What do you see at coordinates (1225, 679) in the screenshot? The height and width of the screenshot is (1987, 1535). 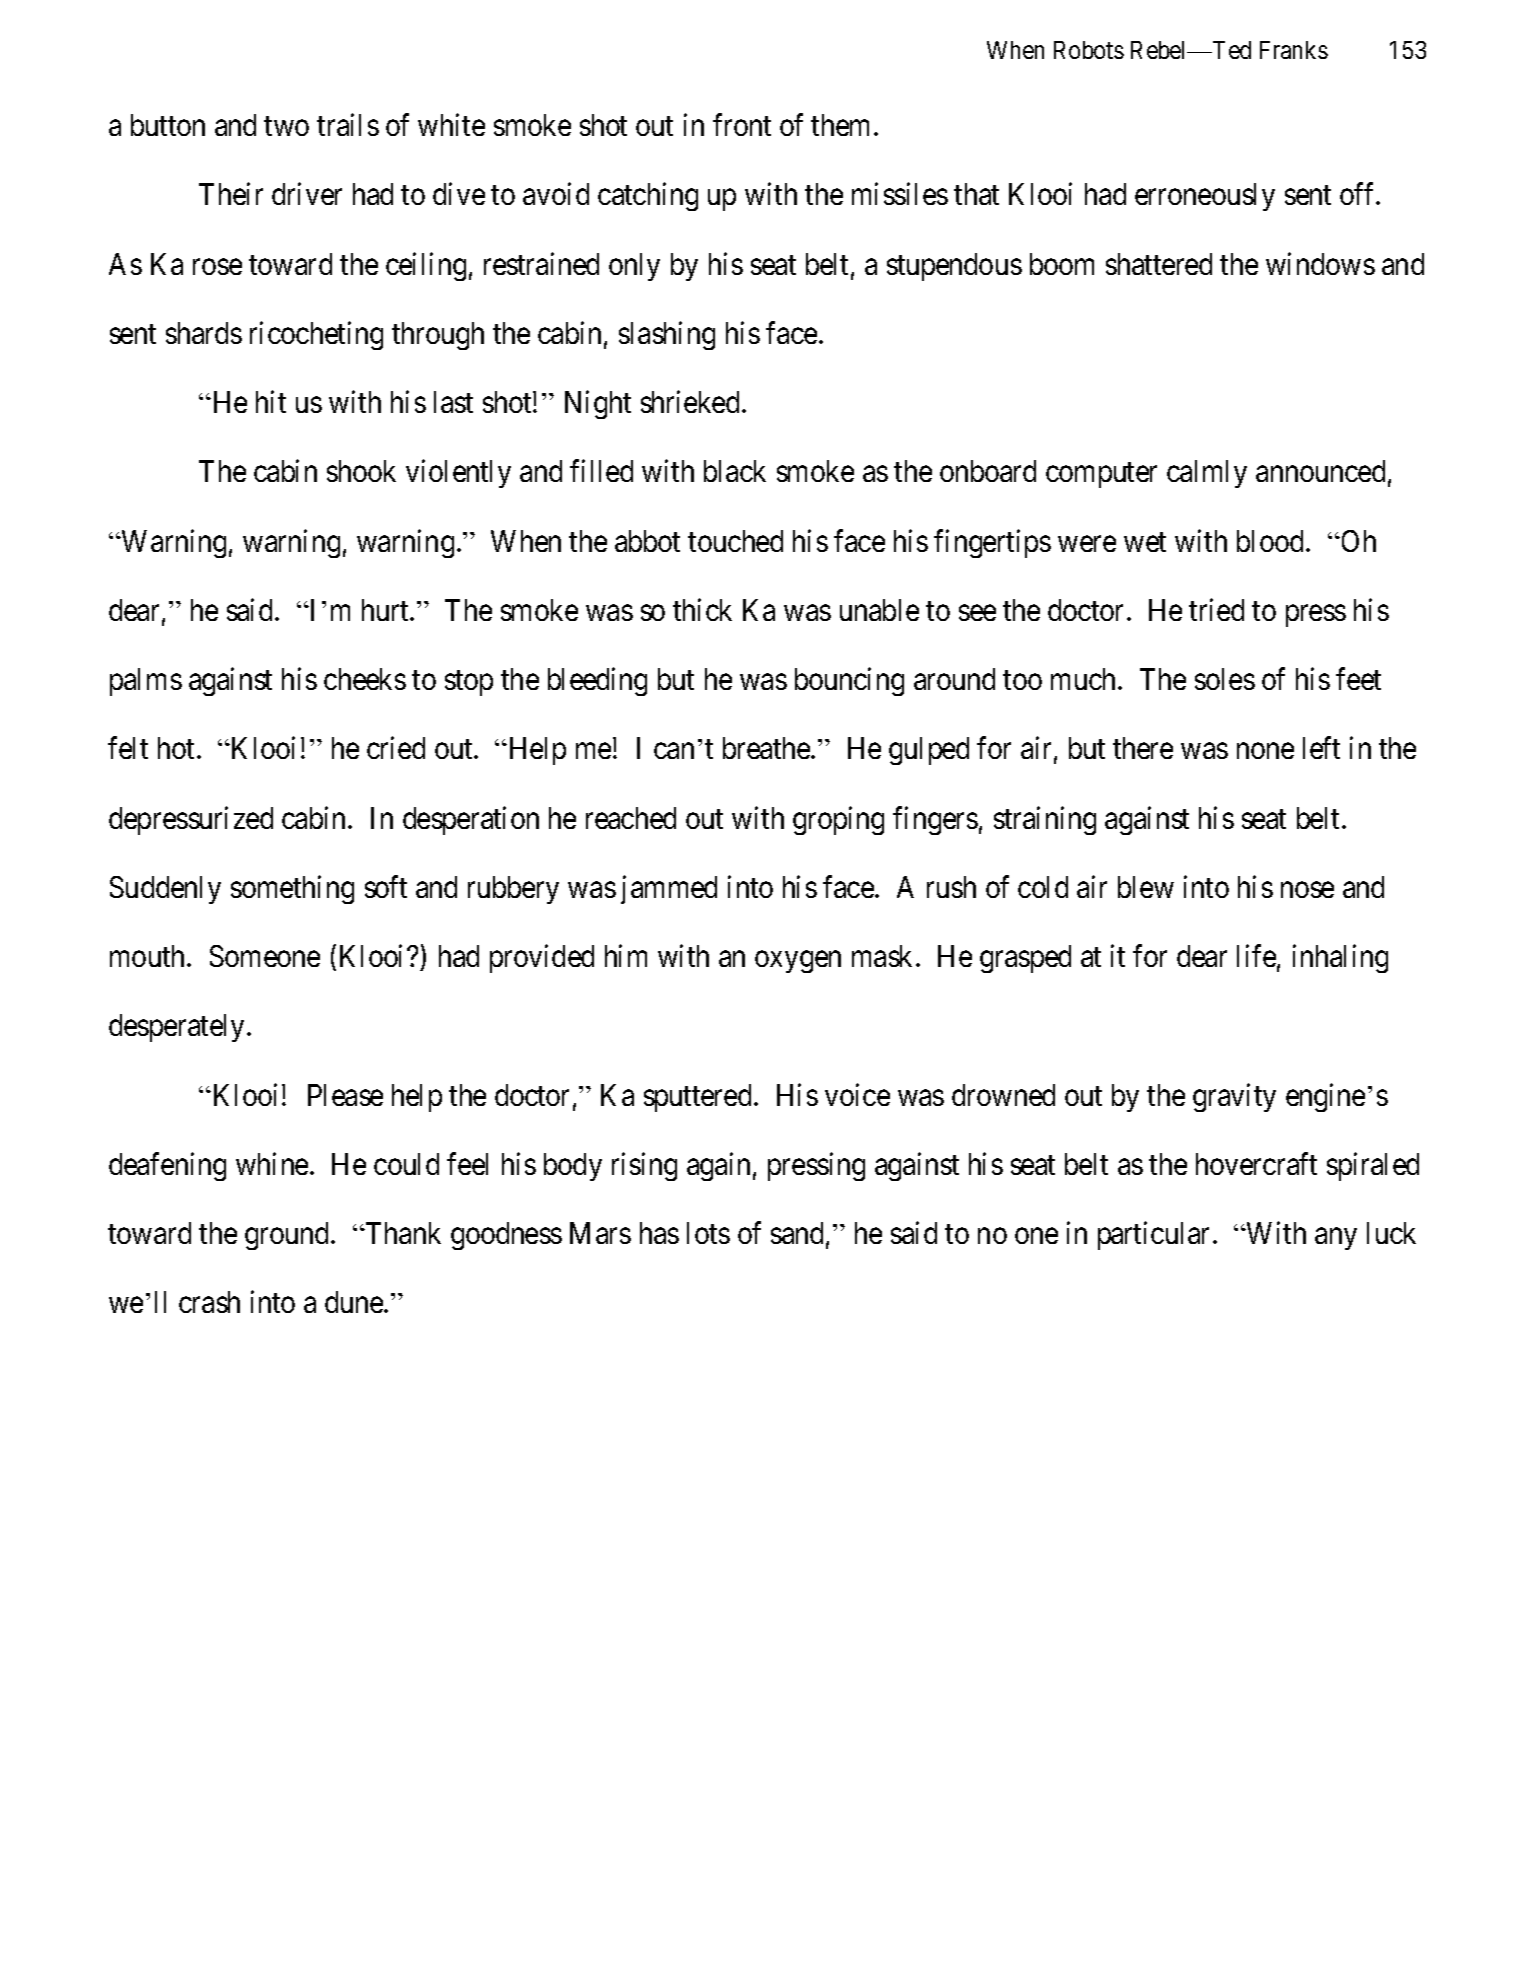 I see `soles` at bounding box center [1225, 679].
